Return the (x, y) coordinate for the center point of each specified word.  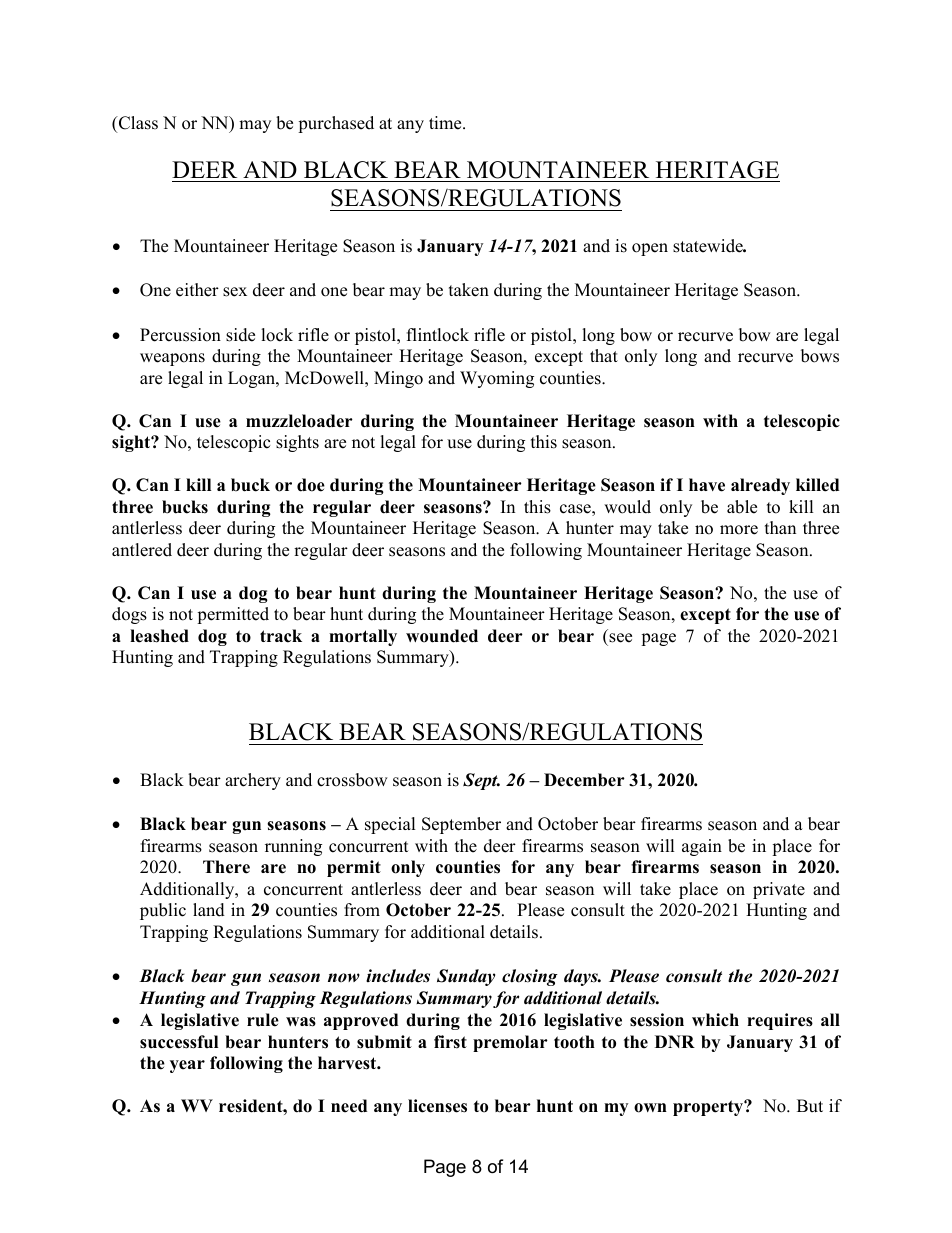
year (187, 1066)
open (650, 249)
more (739, 530)
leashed (159, 636)
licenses (437, 1106)
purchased (336, 124)
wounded (442, 636)
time (446, 123)
